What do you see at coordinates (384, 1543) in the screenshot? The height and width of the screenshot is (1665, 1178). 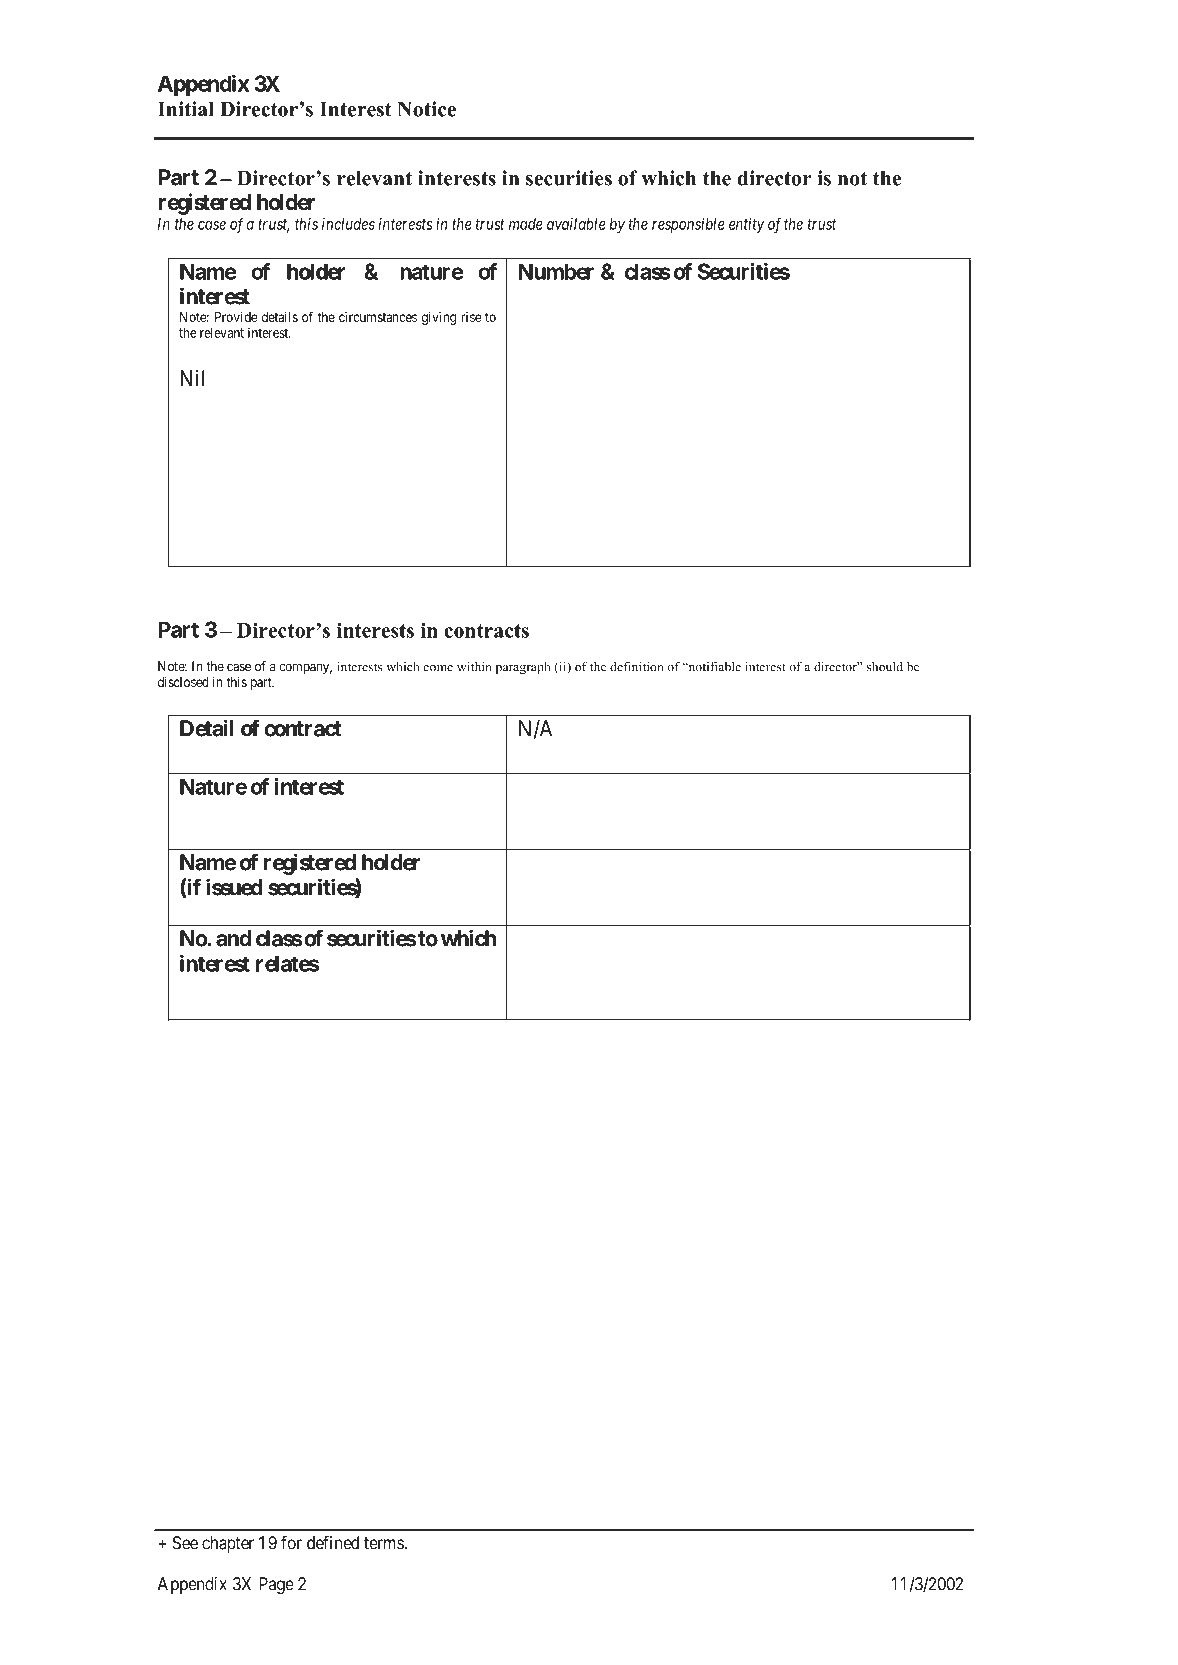 I see `terms` at bounding box center [384, 1543].
